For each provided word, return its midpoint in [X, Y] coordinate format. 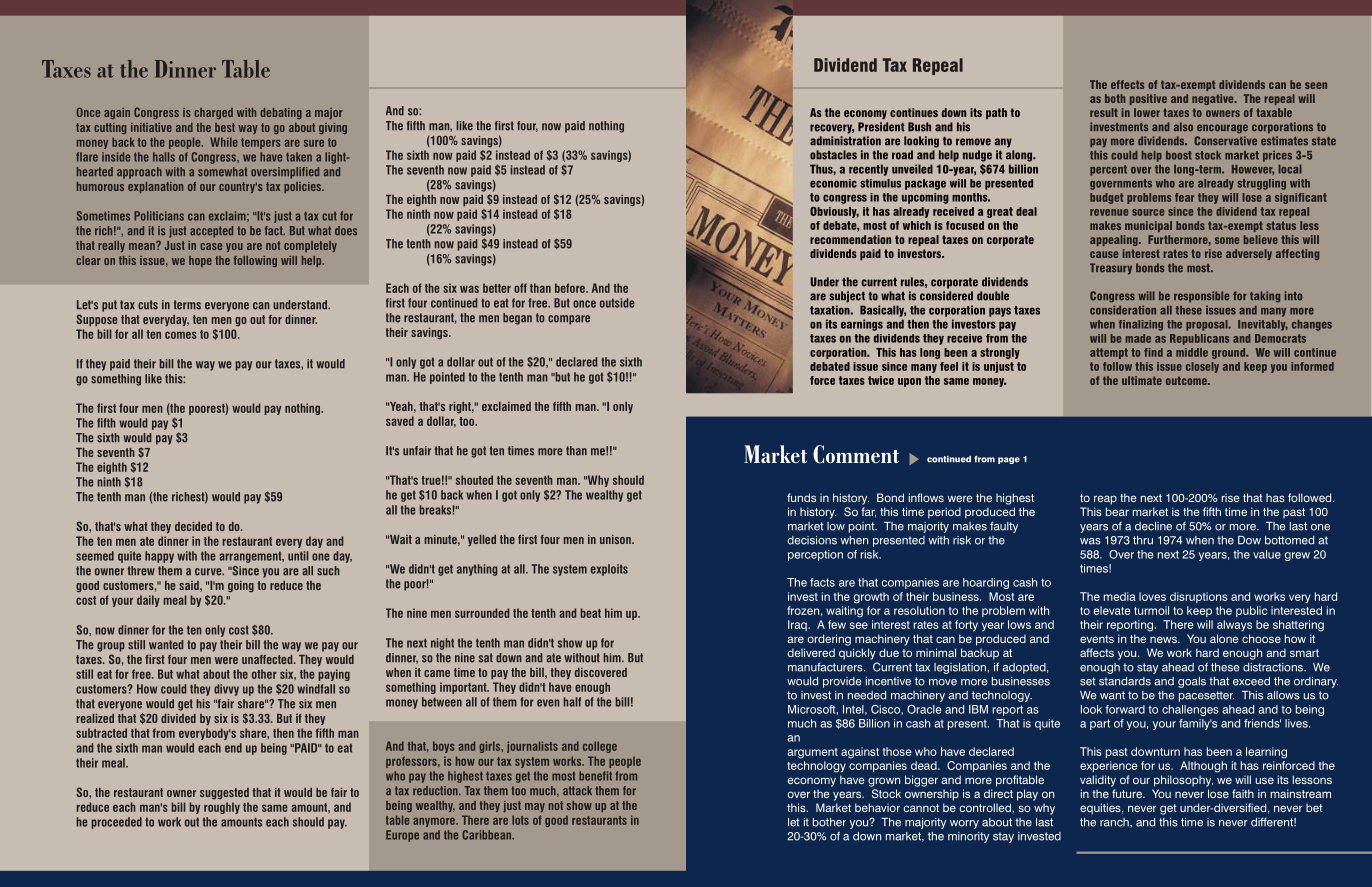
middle [1192, 352]
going [241, 586]
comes [181, 335]
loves [1152, 596]
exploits [609, 570]
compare [569, 320]
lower [1147, 112]
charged [213, 113]
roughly [222, 808]
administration [845, 141]
